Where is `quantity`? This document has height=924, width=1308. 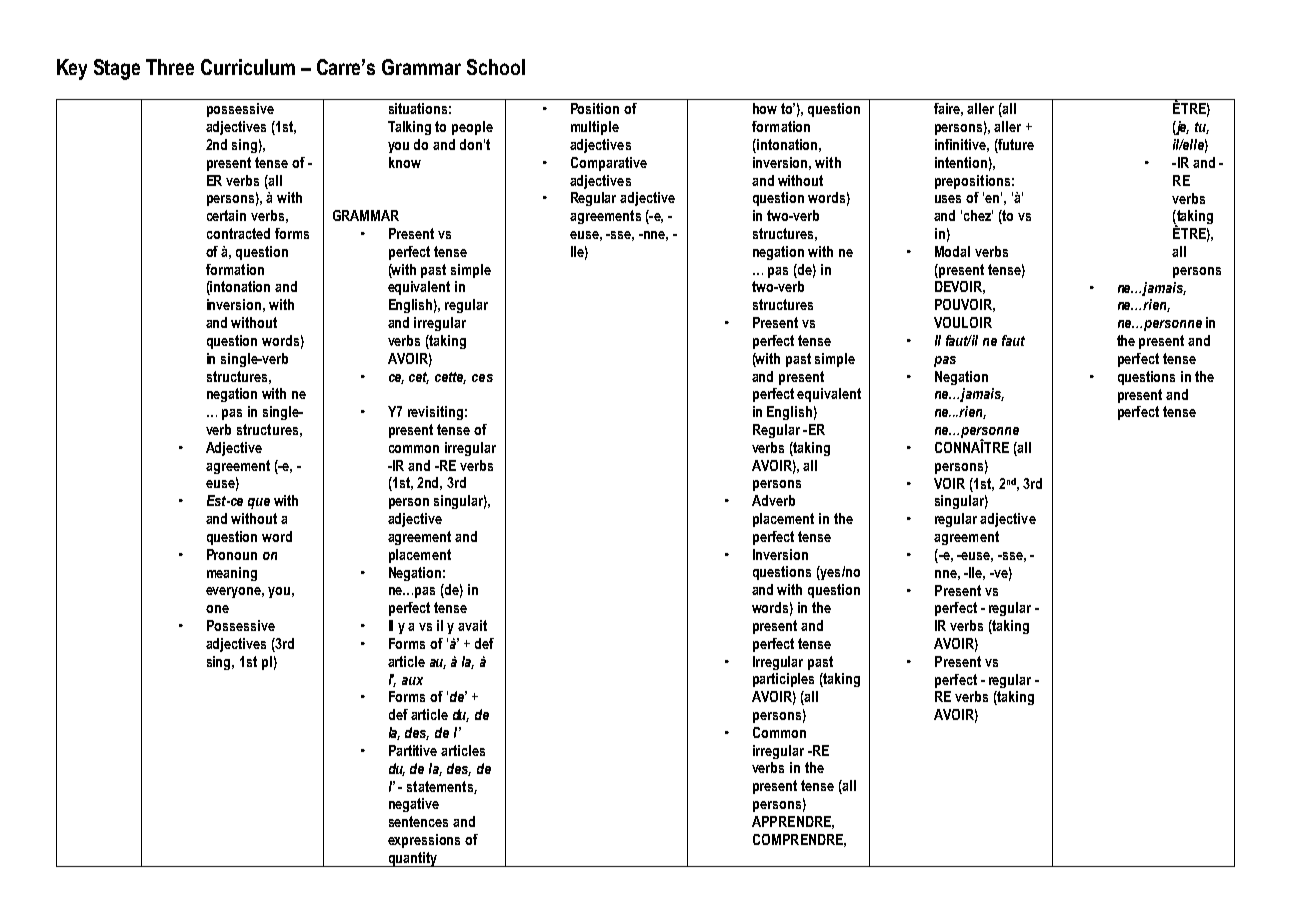
quantity is located at coordinates (413, 859).
